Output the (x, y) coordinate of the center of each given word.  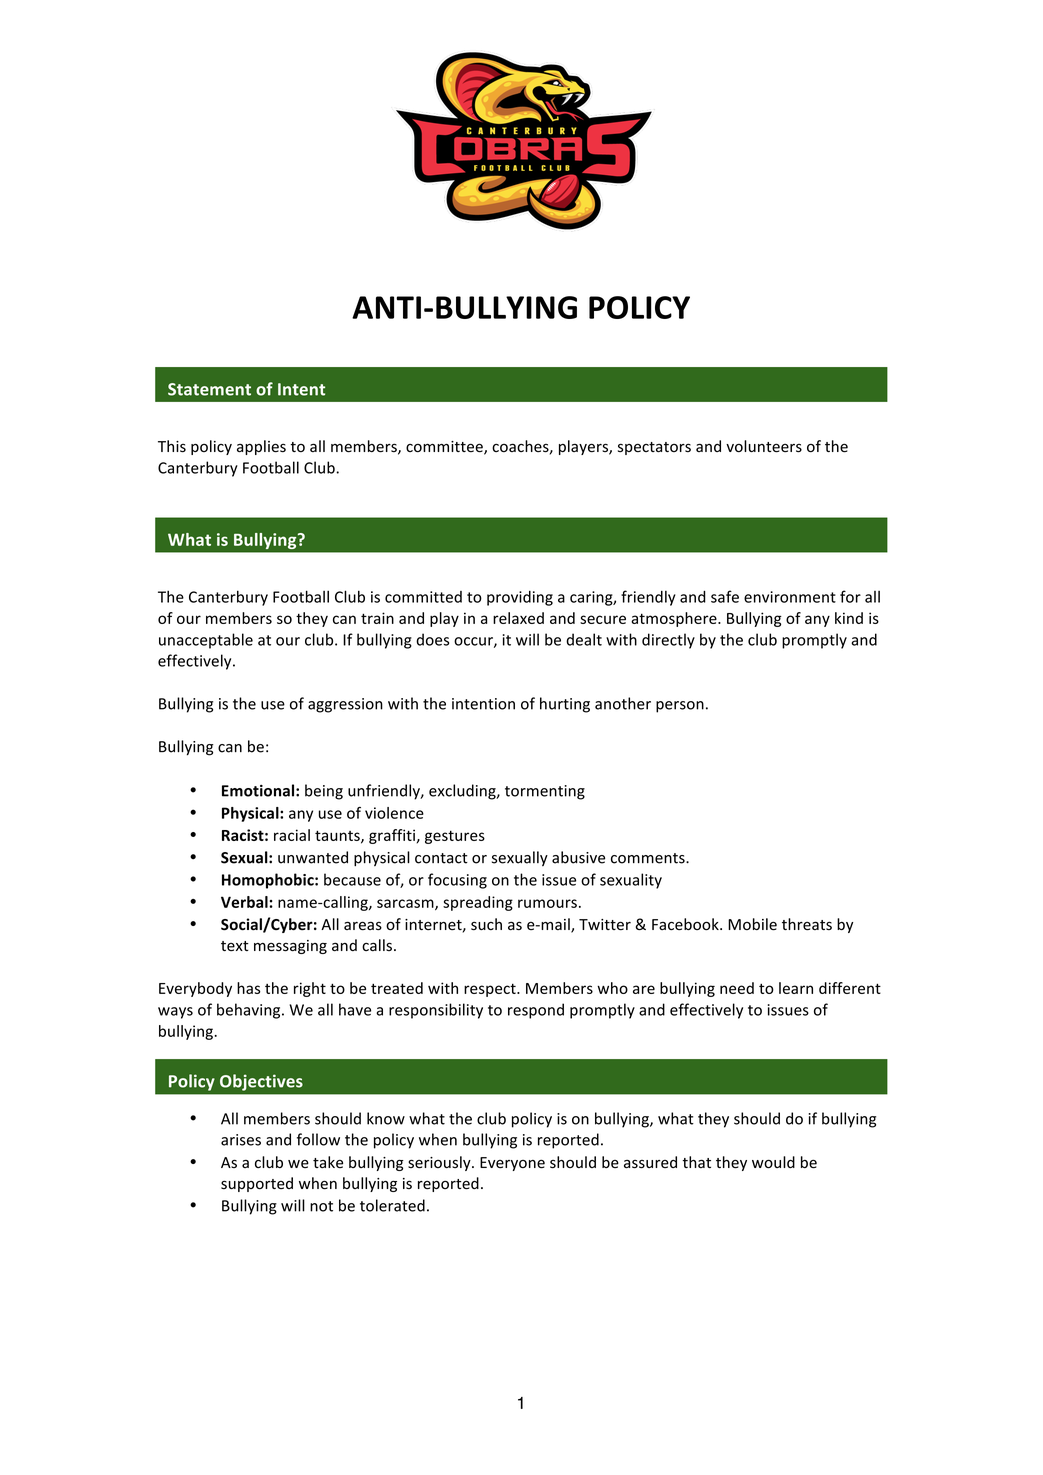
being (324, 792)
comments (649, 858)
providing (520, 598)
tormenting (545, 792)
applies (261, 447)
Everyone (512, 1164)
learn (796, 988)
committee (445, 448)
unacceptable (206, 641)
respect (491, 990)
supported (257, 1184)
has (248, 988)
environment (790, 597)
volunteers (764, 446)
